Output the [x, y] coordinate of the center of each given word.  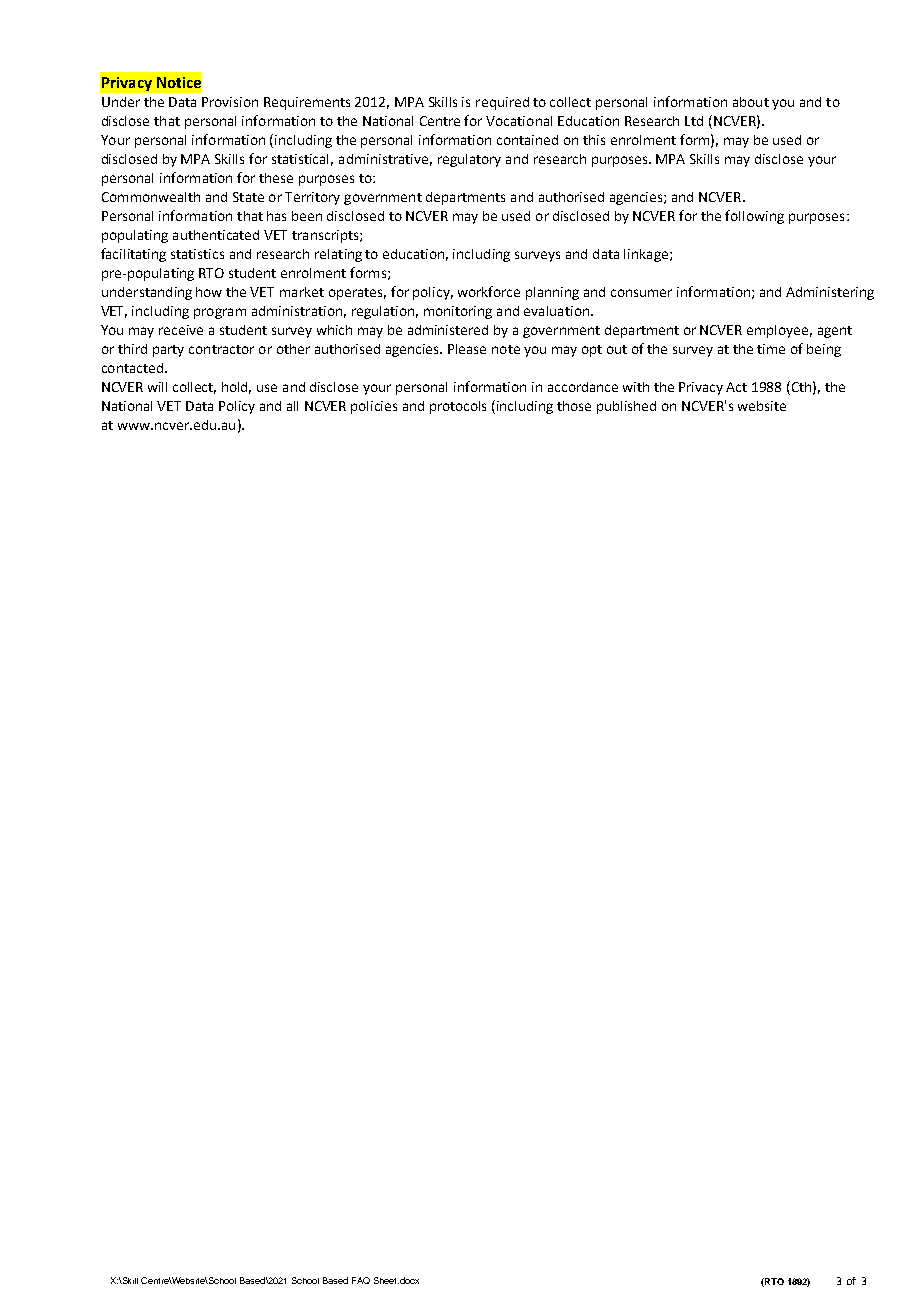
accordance [583, 387]
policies [374, 407]
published [626, 407]
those [574, 406]
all [292, 406]
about [751, 102]
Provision [230, 102]
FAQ [361, 1280]
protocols [458, 407]
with [636, 387]
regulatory [469, 160]
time [771, 349]
